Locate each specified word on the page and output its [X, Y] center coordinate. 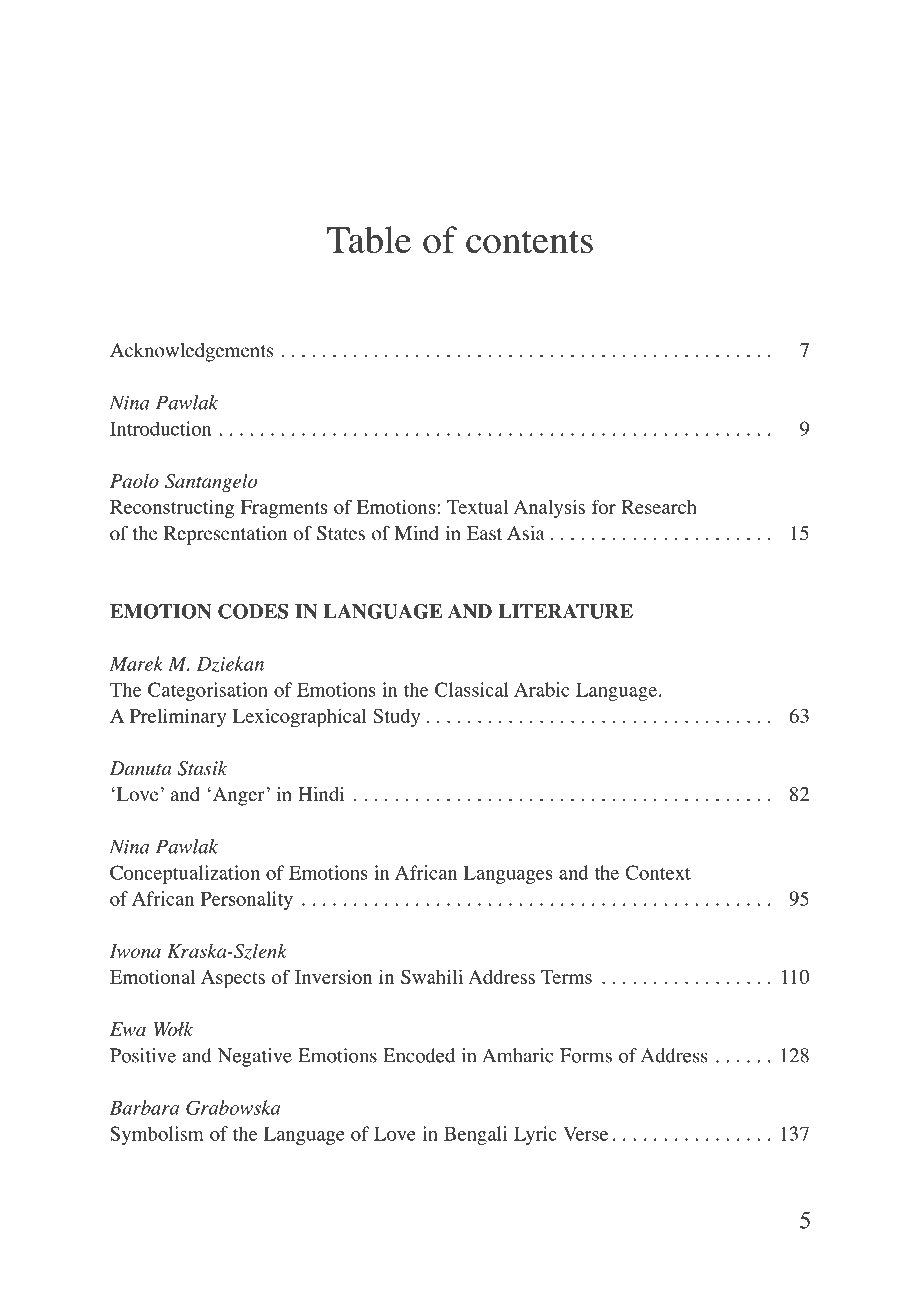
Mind [416, 533]
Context [658, 872]
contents [529, 242]
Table [369, 239]
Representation [225, 535]
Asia [526, 533]
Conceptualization [185, 874]
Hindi [321, 794]
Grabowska [233, 1107]
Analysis [549, 509]
